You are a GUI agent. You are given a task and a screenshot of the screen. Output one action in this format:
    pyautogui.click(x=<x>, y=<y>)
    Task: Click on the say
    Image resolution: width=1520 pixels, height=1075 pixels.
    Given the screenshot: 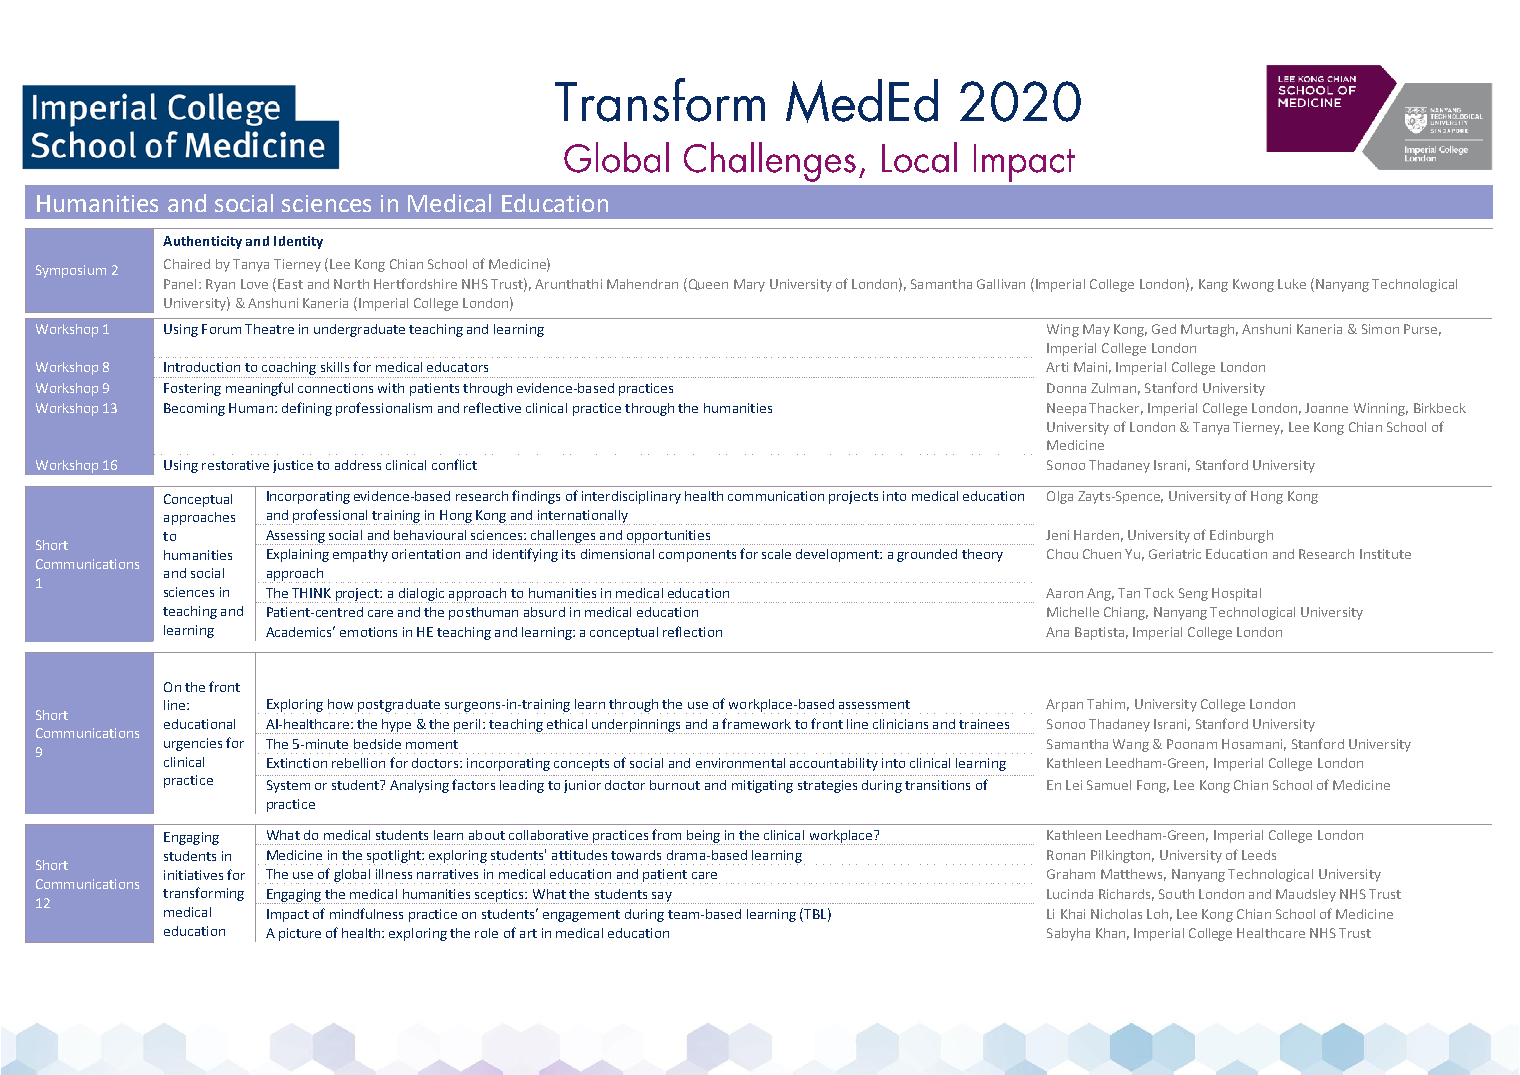 What is the action you would take?
    pyautogui.click(x=661, y=898)
